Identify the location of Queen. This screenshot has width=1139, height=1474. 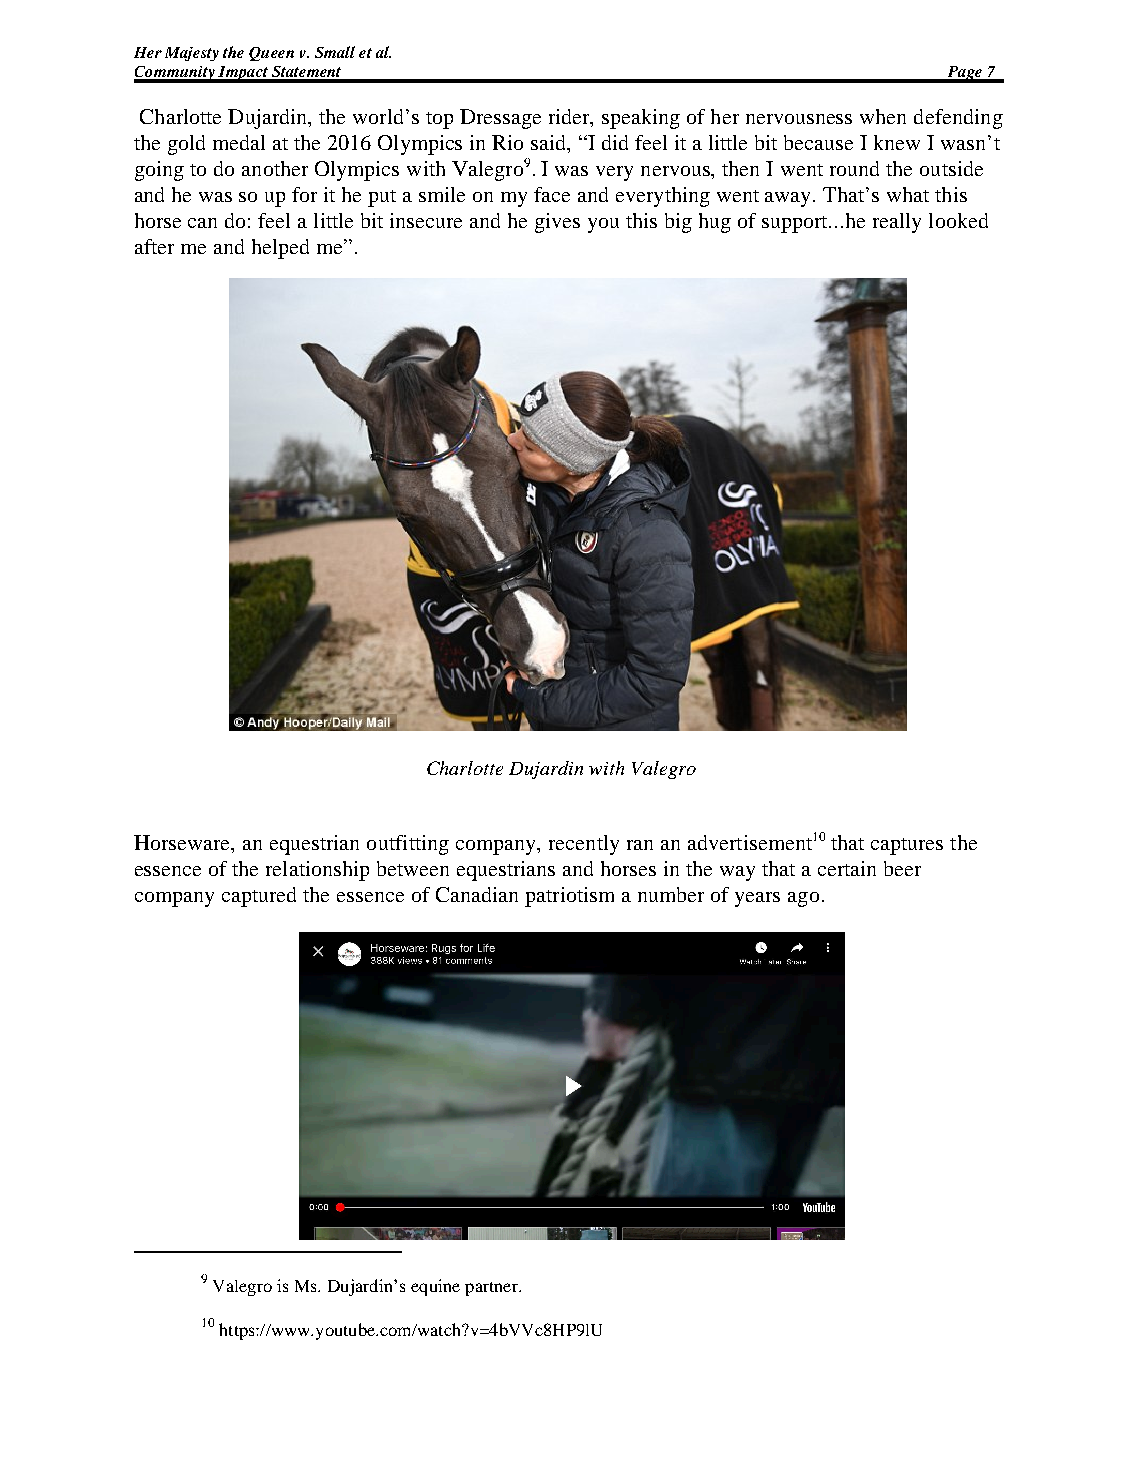
(271, 54).
